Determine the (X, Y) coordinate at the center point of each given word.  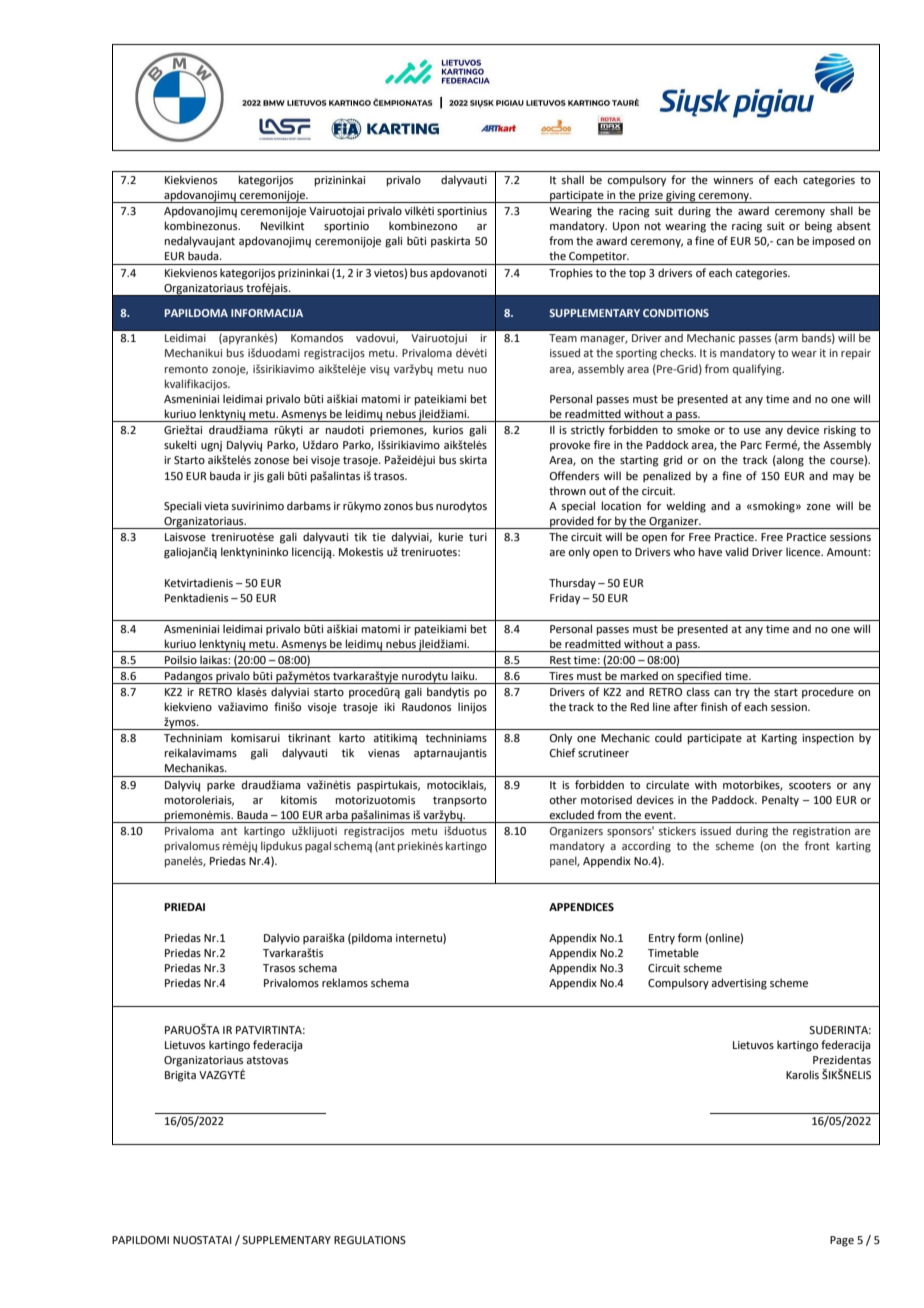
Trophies (571, 274)
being (818, 227)
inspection (828, 739)
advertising (739, 984)
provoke (570, 446)
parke (221, 786)
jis (258, 477)
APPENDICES (581, 907)
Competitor (598, 258)
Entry (662, 939)
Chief (562, 752)
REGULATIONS (370, 1240)
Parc (751, 445)
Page (842, 1241)
